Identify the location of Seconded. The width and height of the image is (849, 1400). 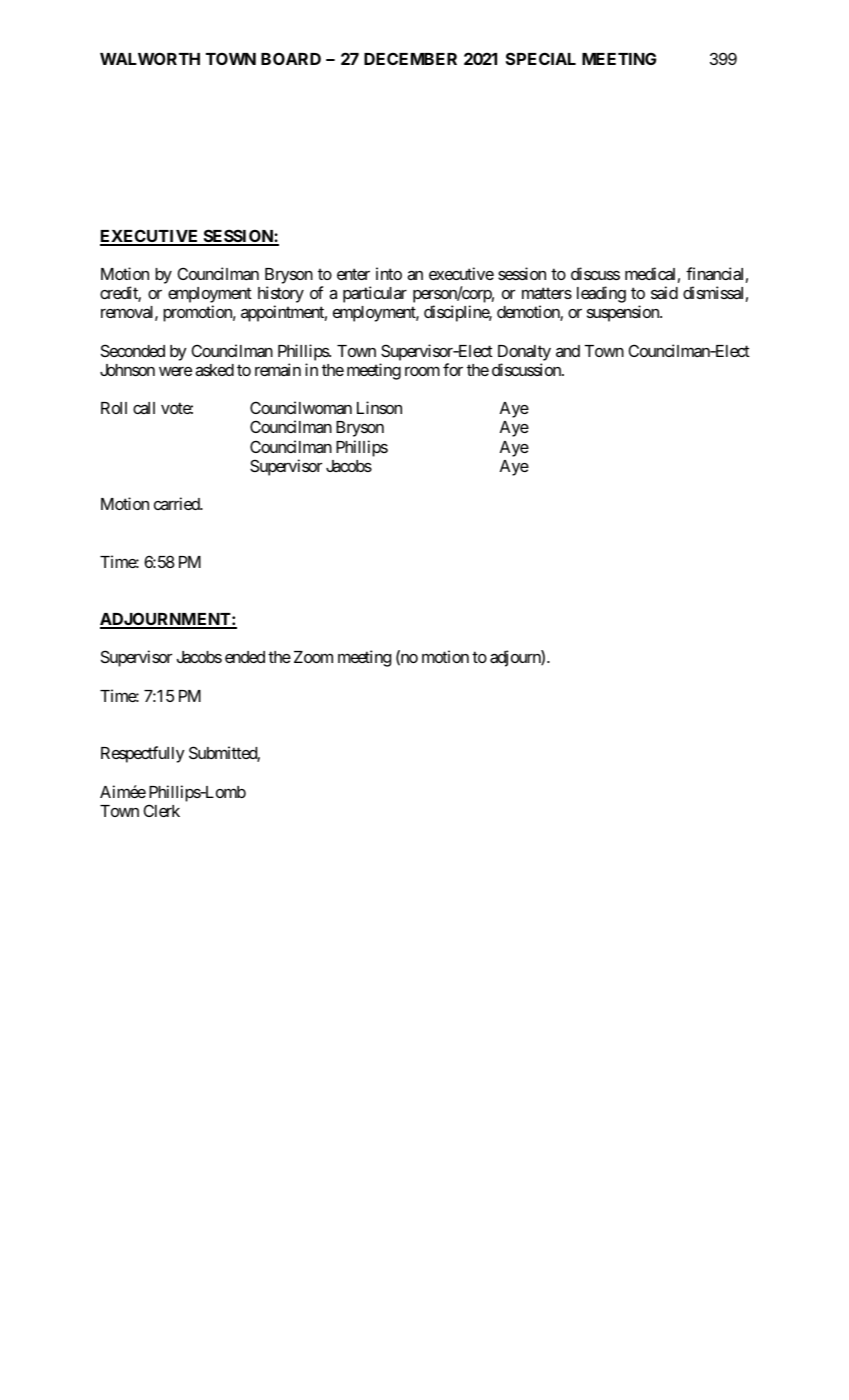
(133, 350).
